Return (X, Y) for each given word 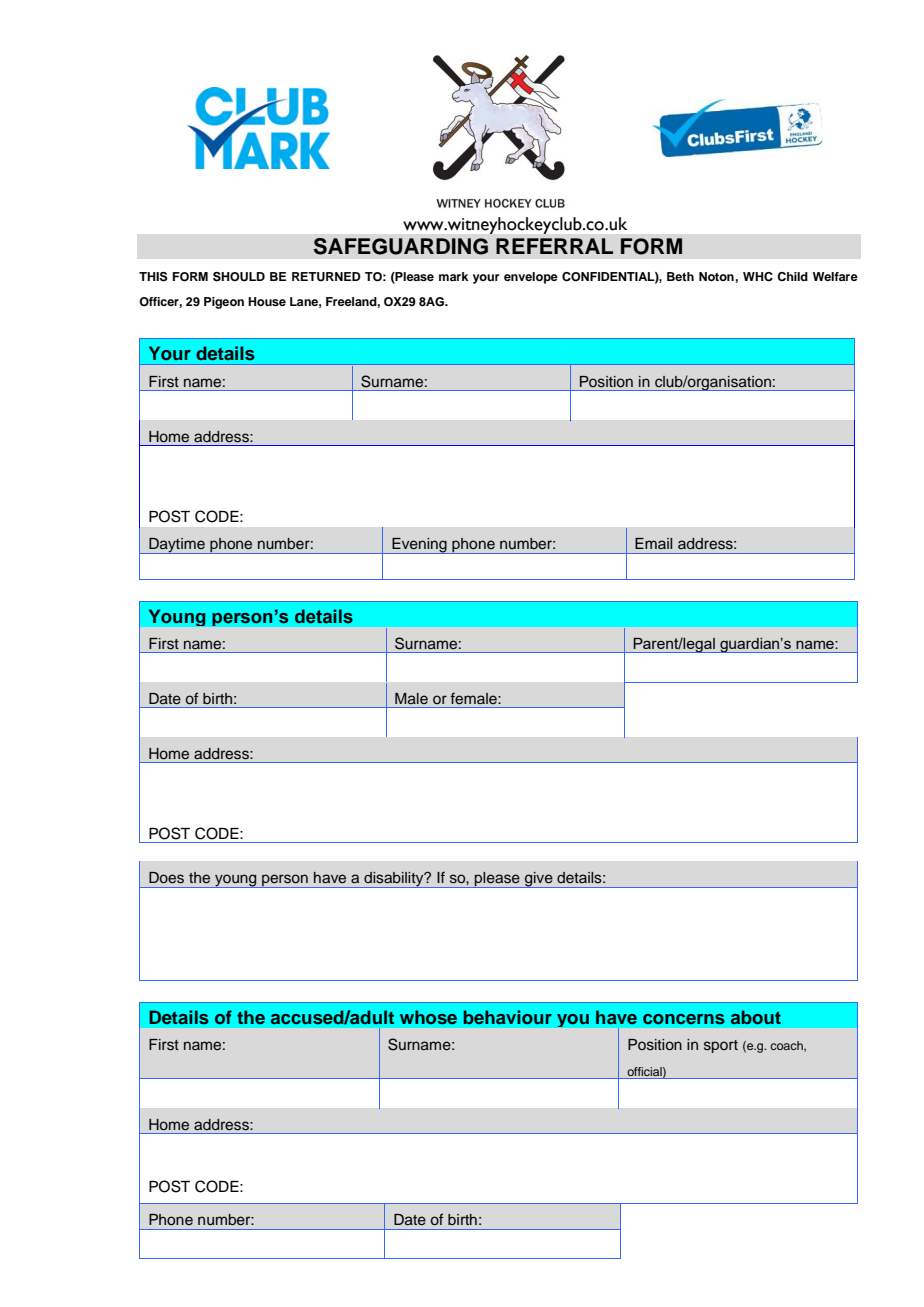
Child (792, 277)
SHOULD (239, 277)
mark (453, 276)
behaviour (508, 1017)
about (756, 1017)
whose (428, 1017)
